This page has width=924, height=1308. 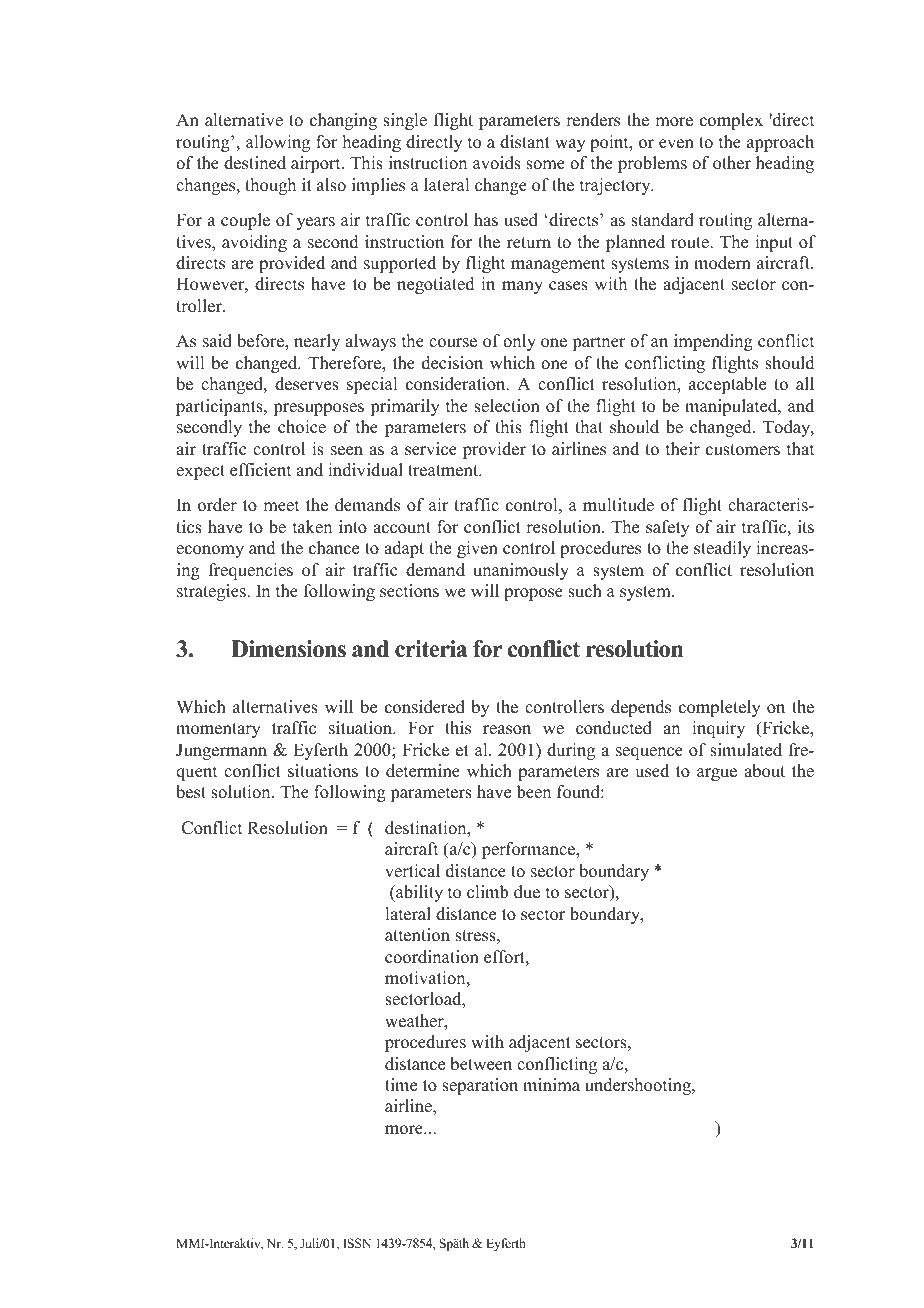 What do you see at coordinates (497, 163) in the page?
I see `avoids` at bounding box center [497, 163].
